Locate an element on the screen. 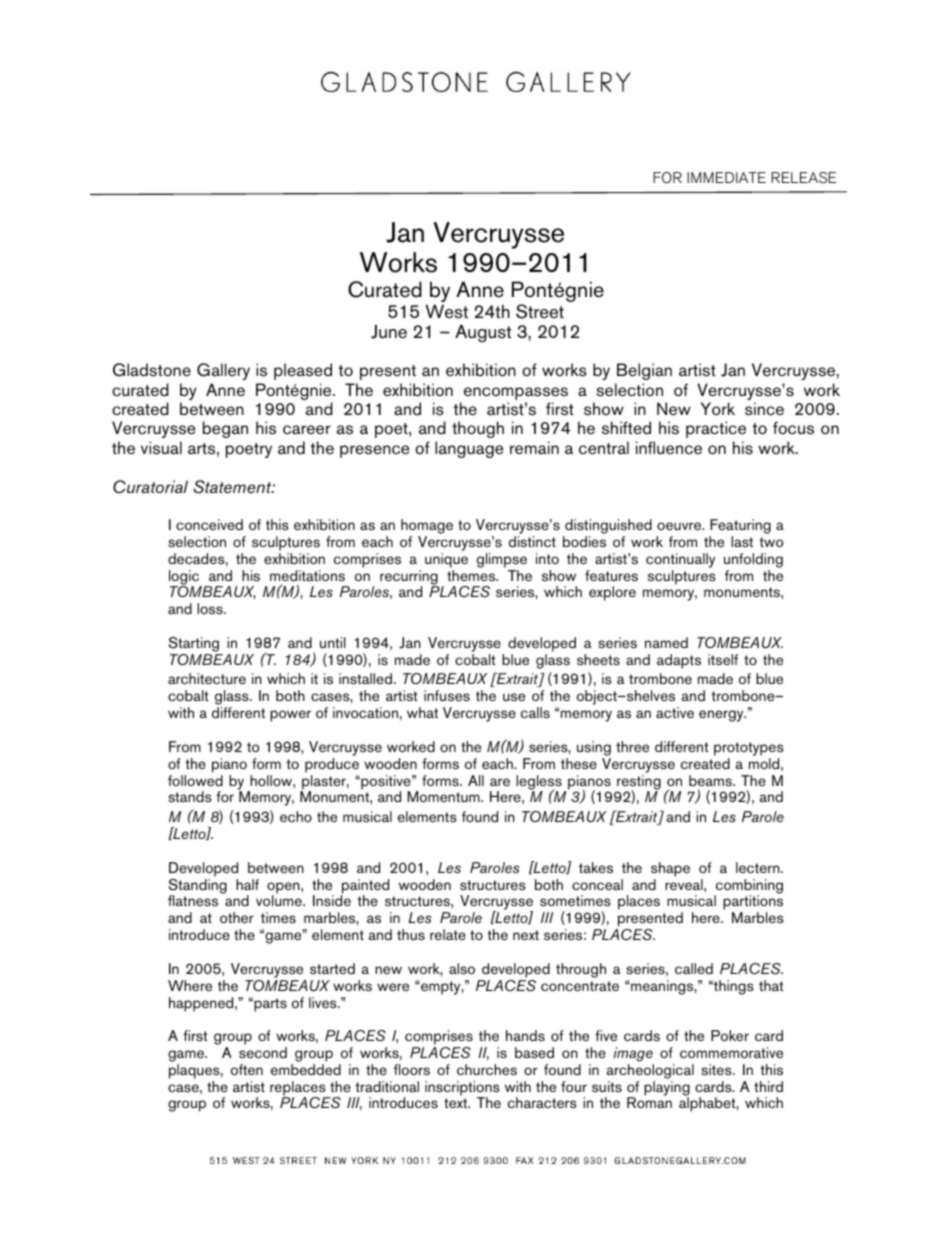 This screenshot has height=1233, width=952. often is located at coordinates (247, 1069).
